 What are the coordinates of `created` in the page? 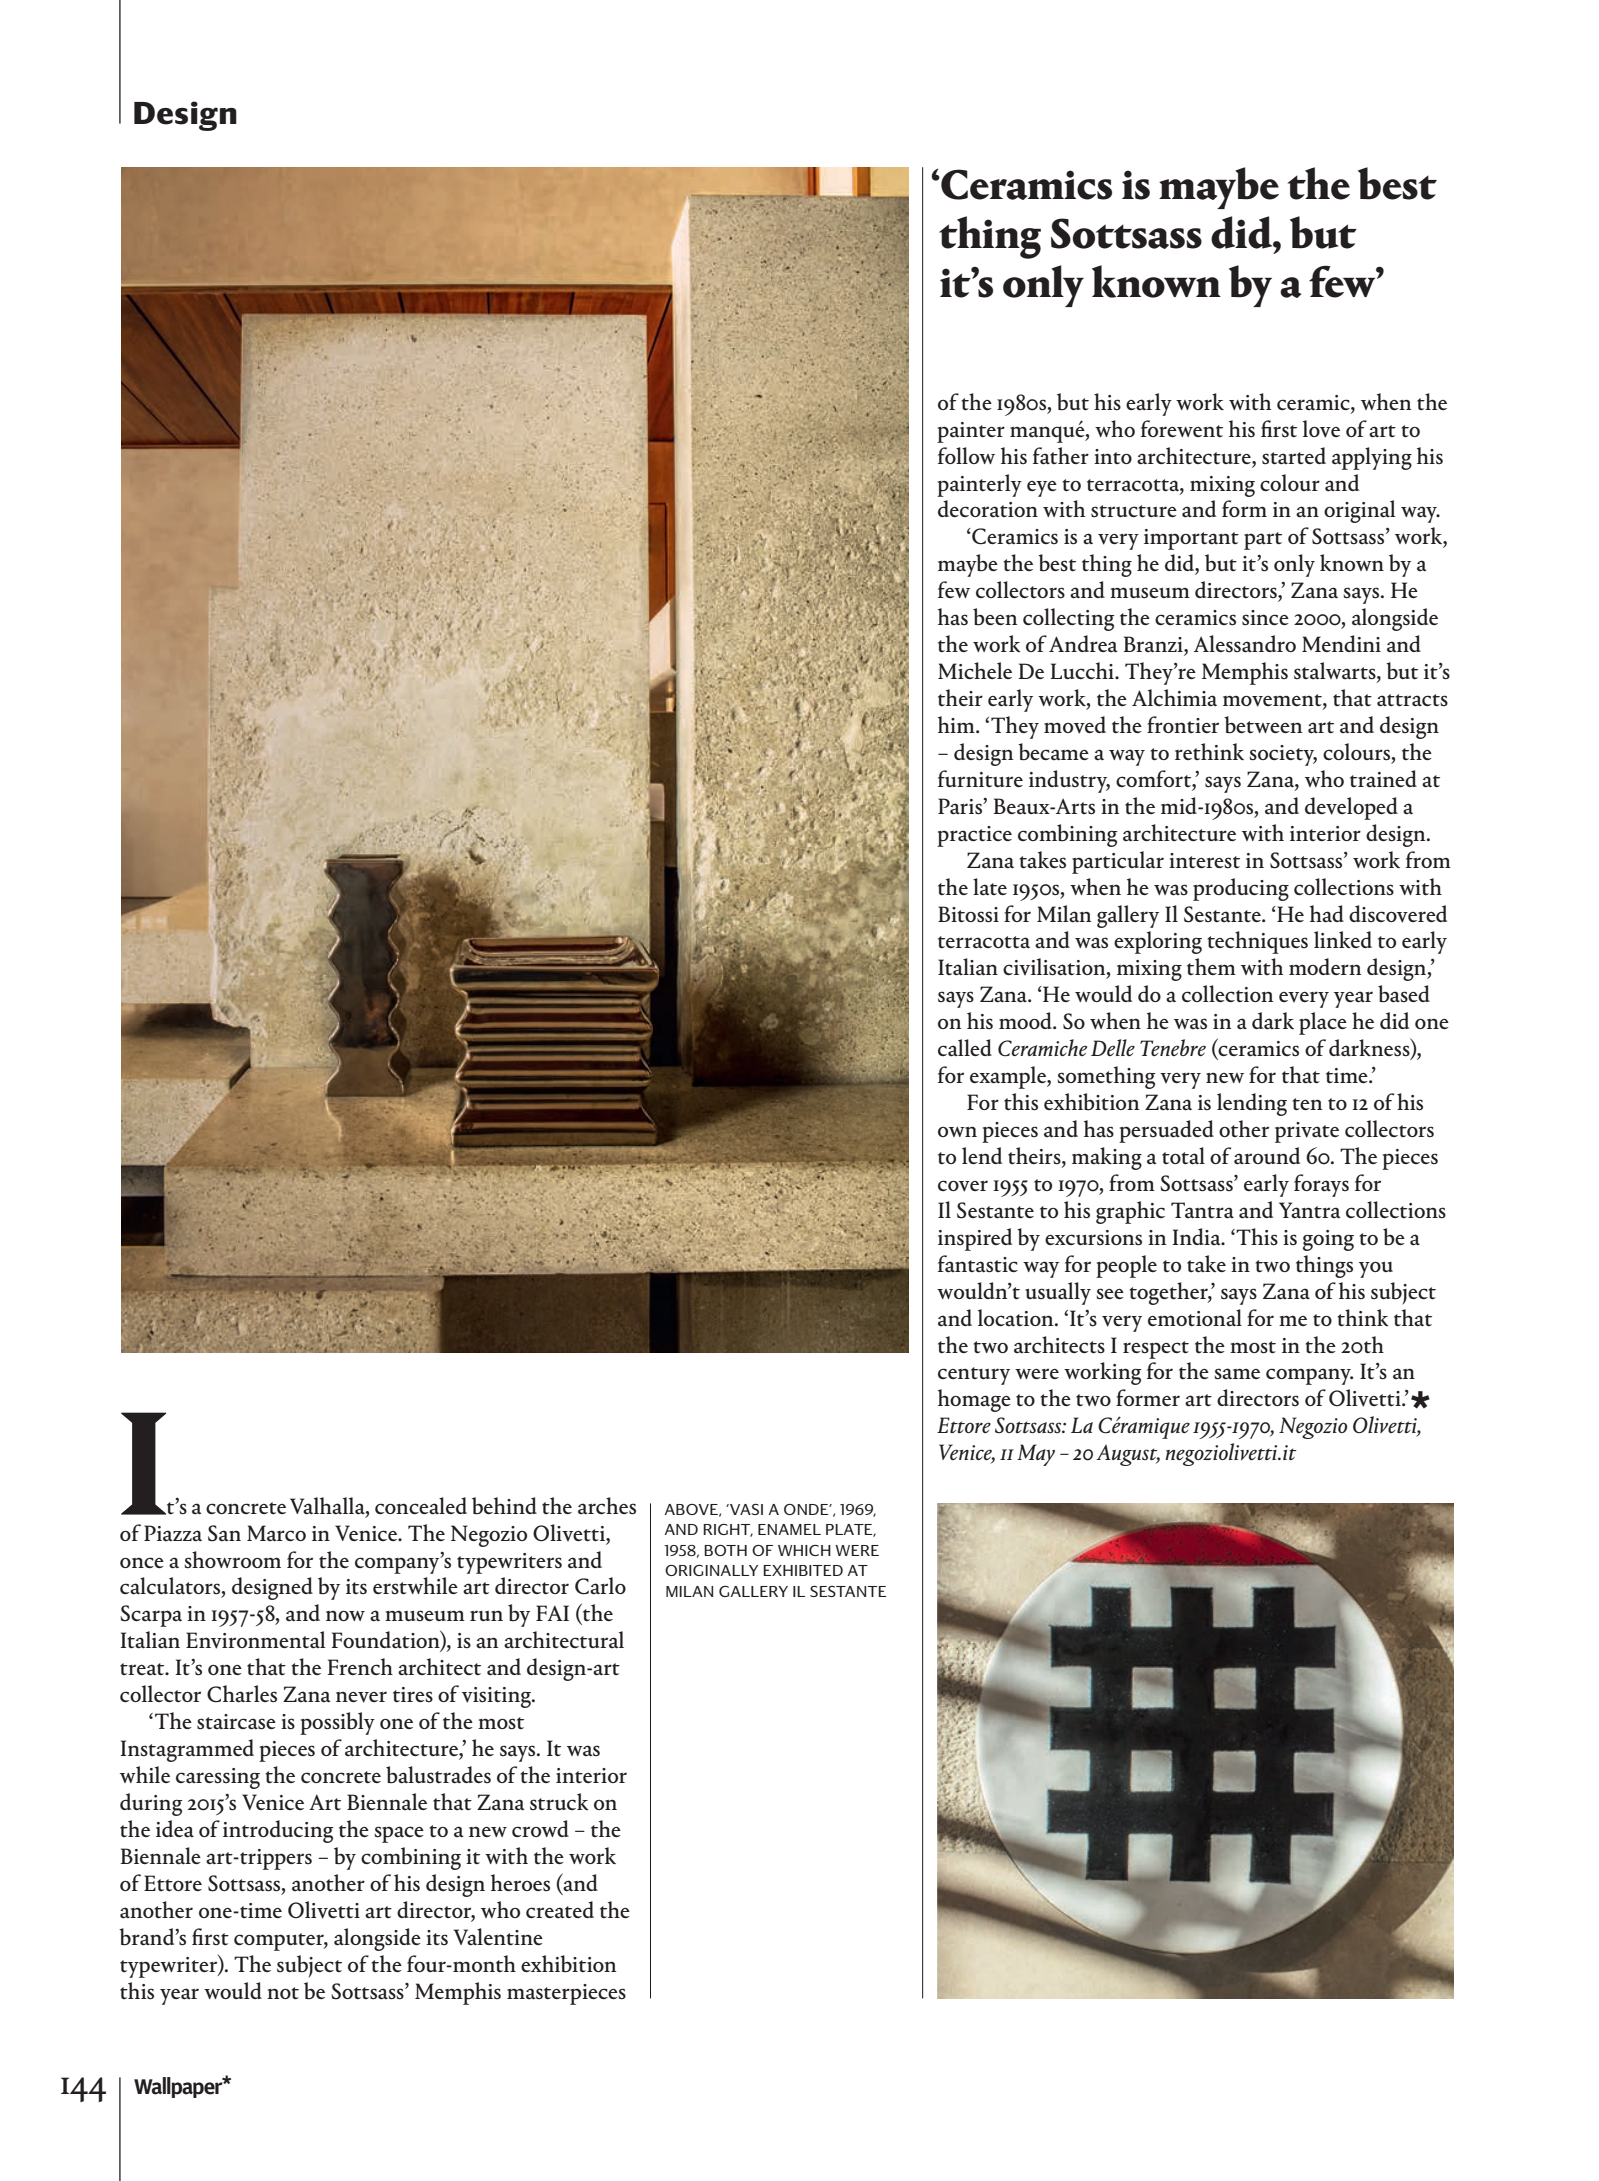 It's located at (560, 1910).
